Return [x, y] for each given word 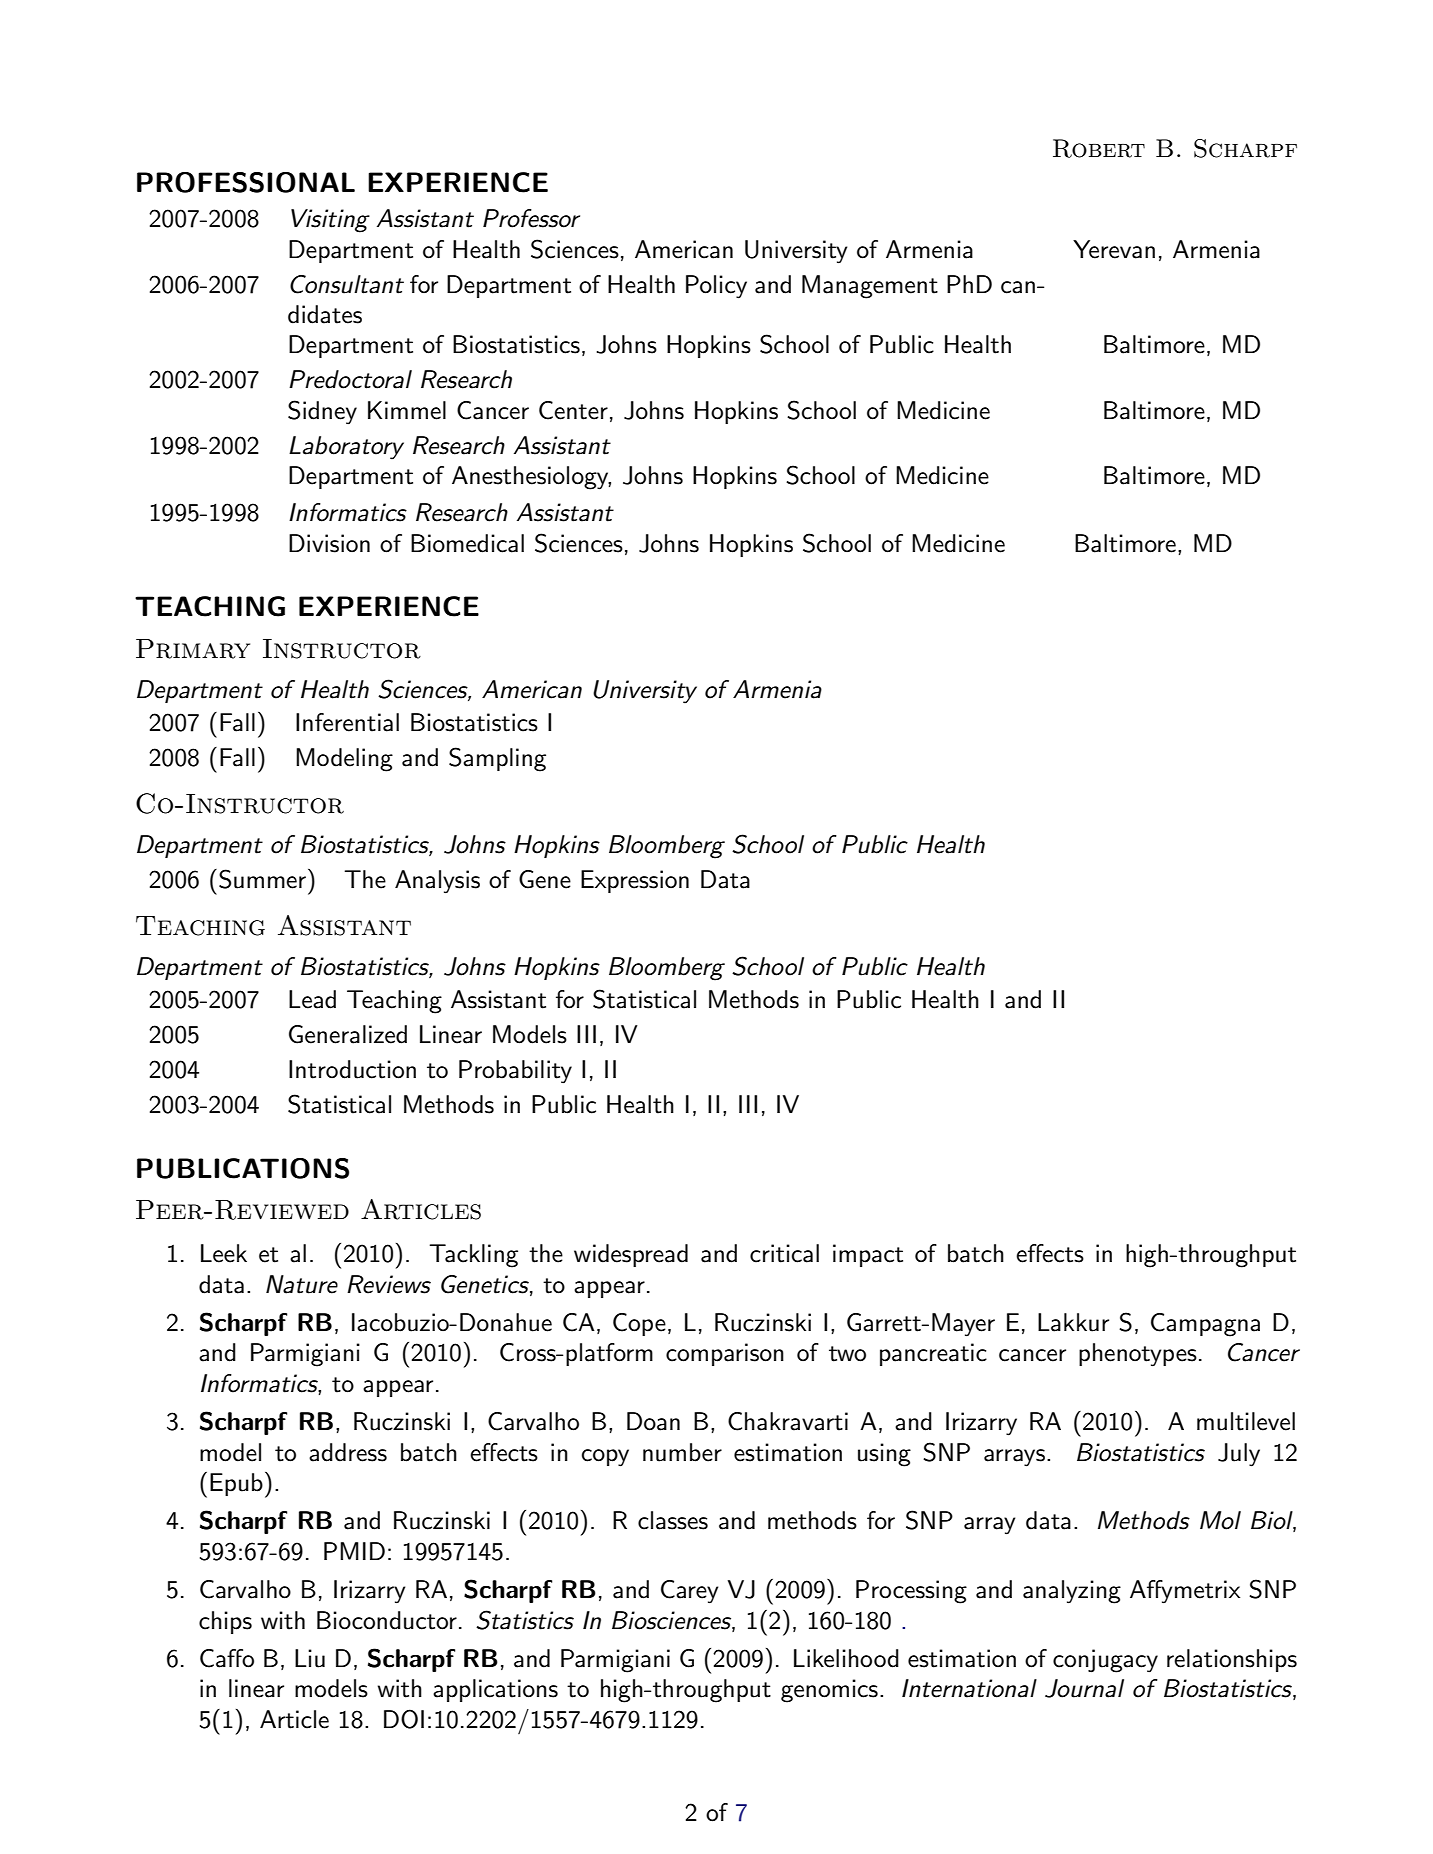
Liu [310, 1658]
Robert [1099, 148]
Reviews [389, 1284]
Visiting [330, 221]
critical [784, 1253]
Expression [635, 881]
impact [868, 1255]
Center [573, 410]
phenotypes [1138, 1355]
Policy [716, 287]
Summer [262, 879]
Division [329, 543]
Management [870, 287]
